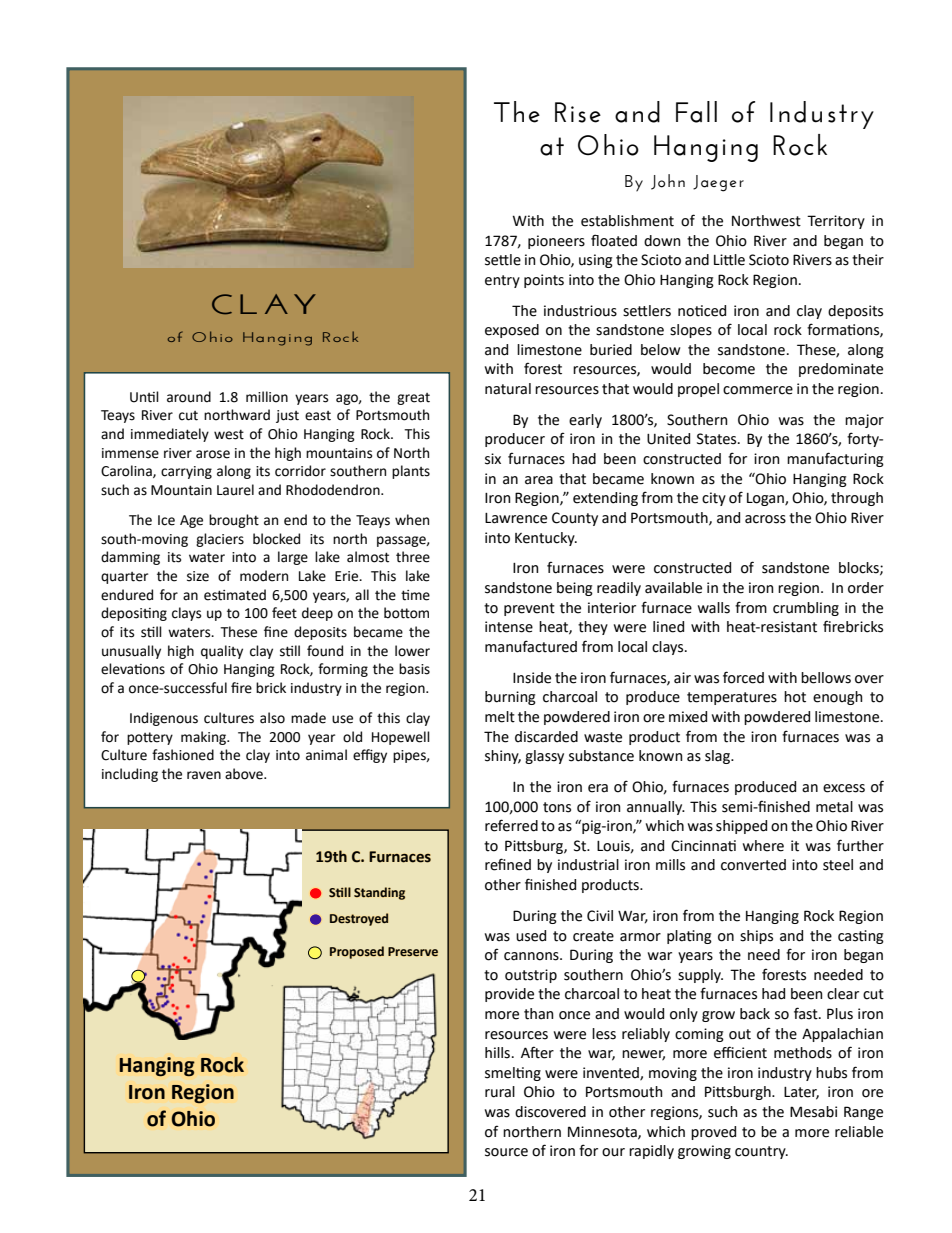  I want to click on Rise, so click(578, 112).
